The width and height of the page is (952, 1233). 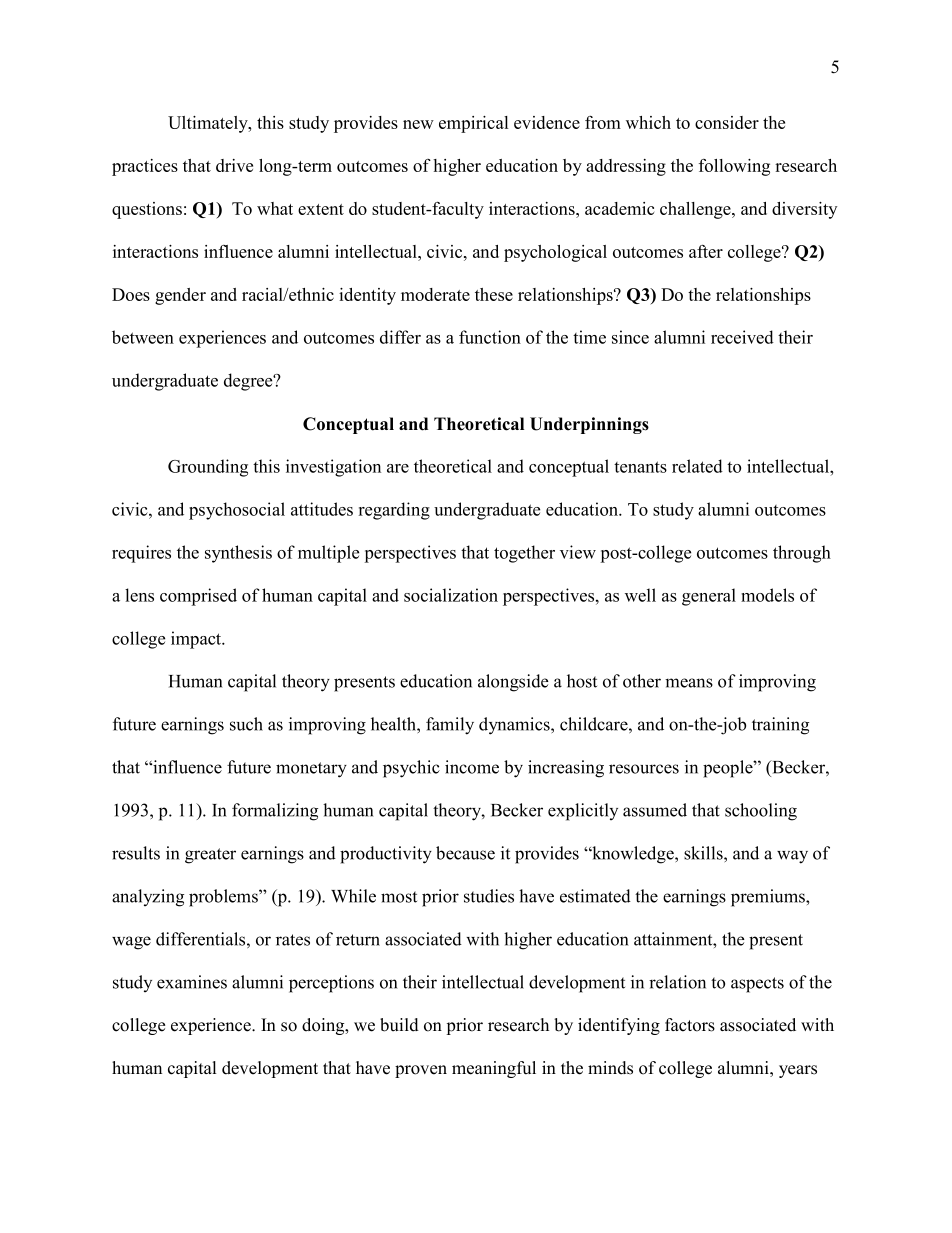 I want to click on socialization, so click(x=451, y=595).
